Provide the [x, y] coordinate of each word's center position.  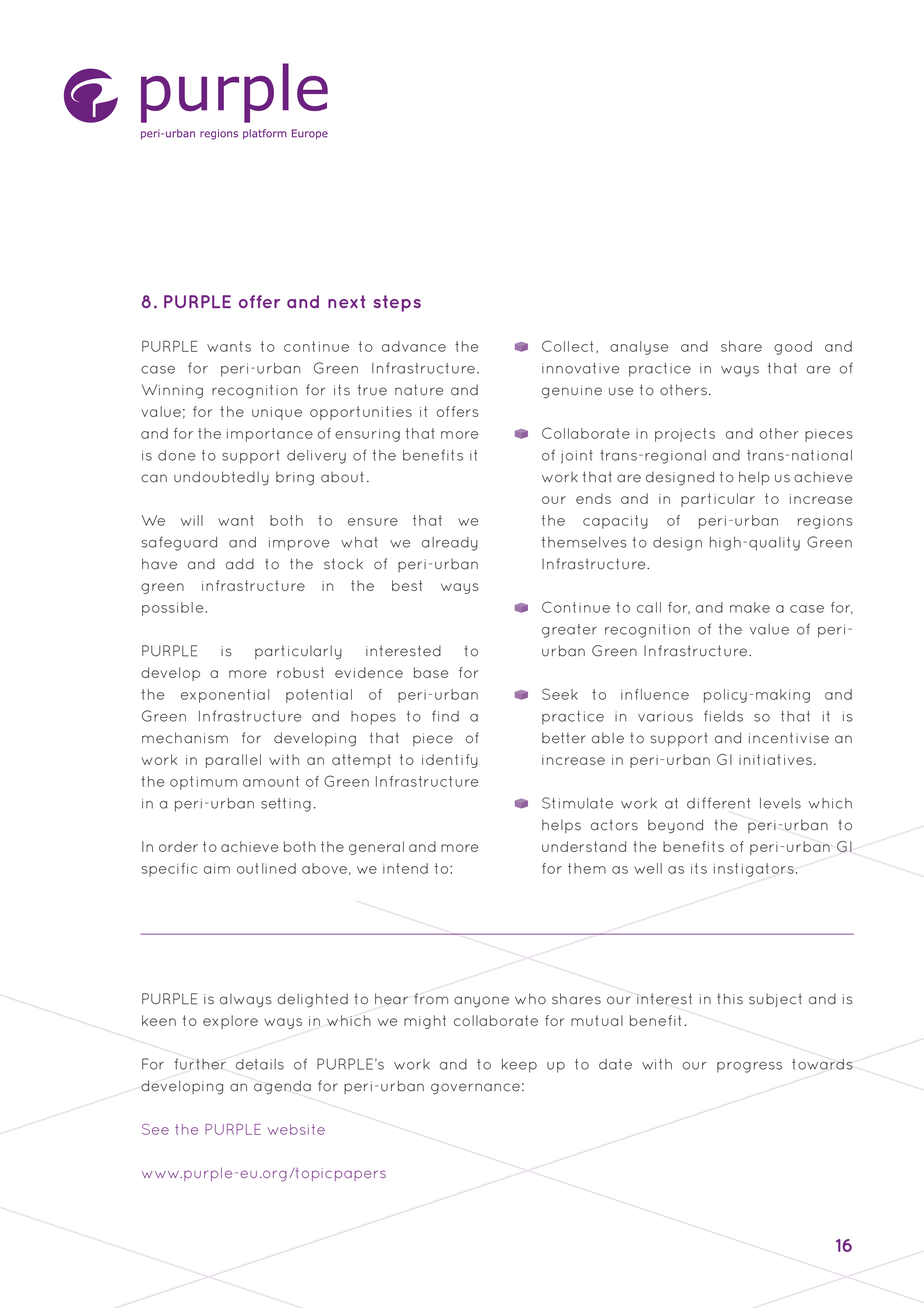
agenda [282, 1087]
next [346, 301]
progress [749, 1067]
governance [475, 1089]
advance [414, 346]
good [793, 348]
